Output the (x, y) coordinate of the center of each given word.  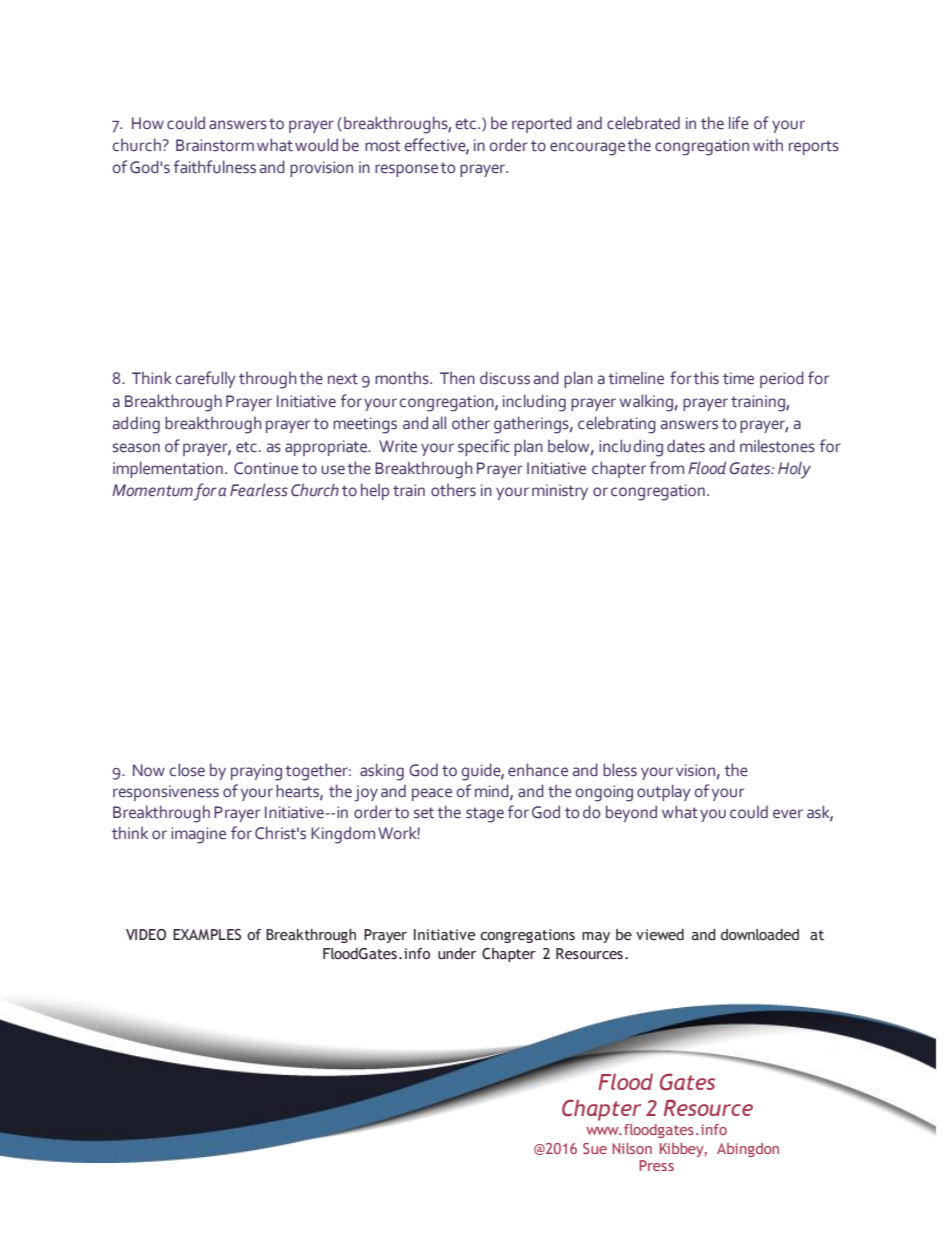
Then (457, 378)
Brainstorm (215, 145)
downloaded (760, 935)
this (706, 378)
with (768, 145)
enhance (538, 770)
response (406, 170)
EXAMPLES (207, 935)
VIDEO (146, 935)
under (457, 954)
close (187, 770)
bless (620, 770)
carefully (206, 379)
